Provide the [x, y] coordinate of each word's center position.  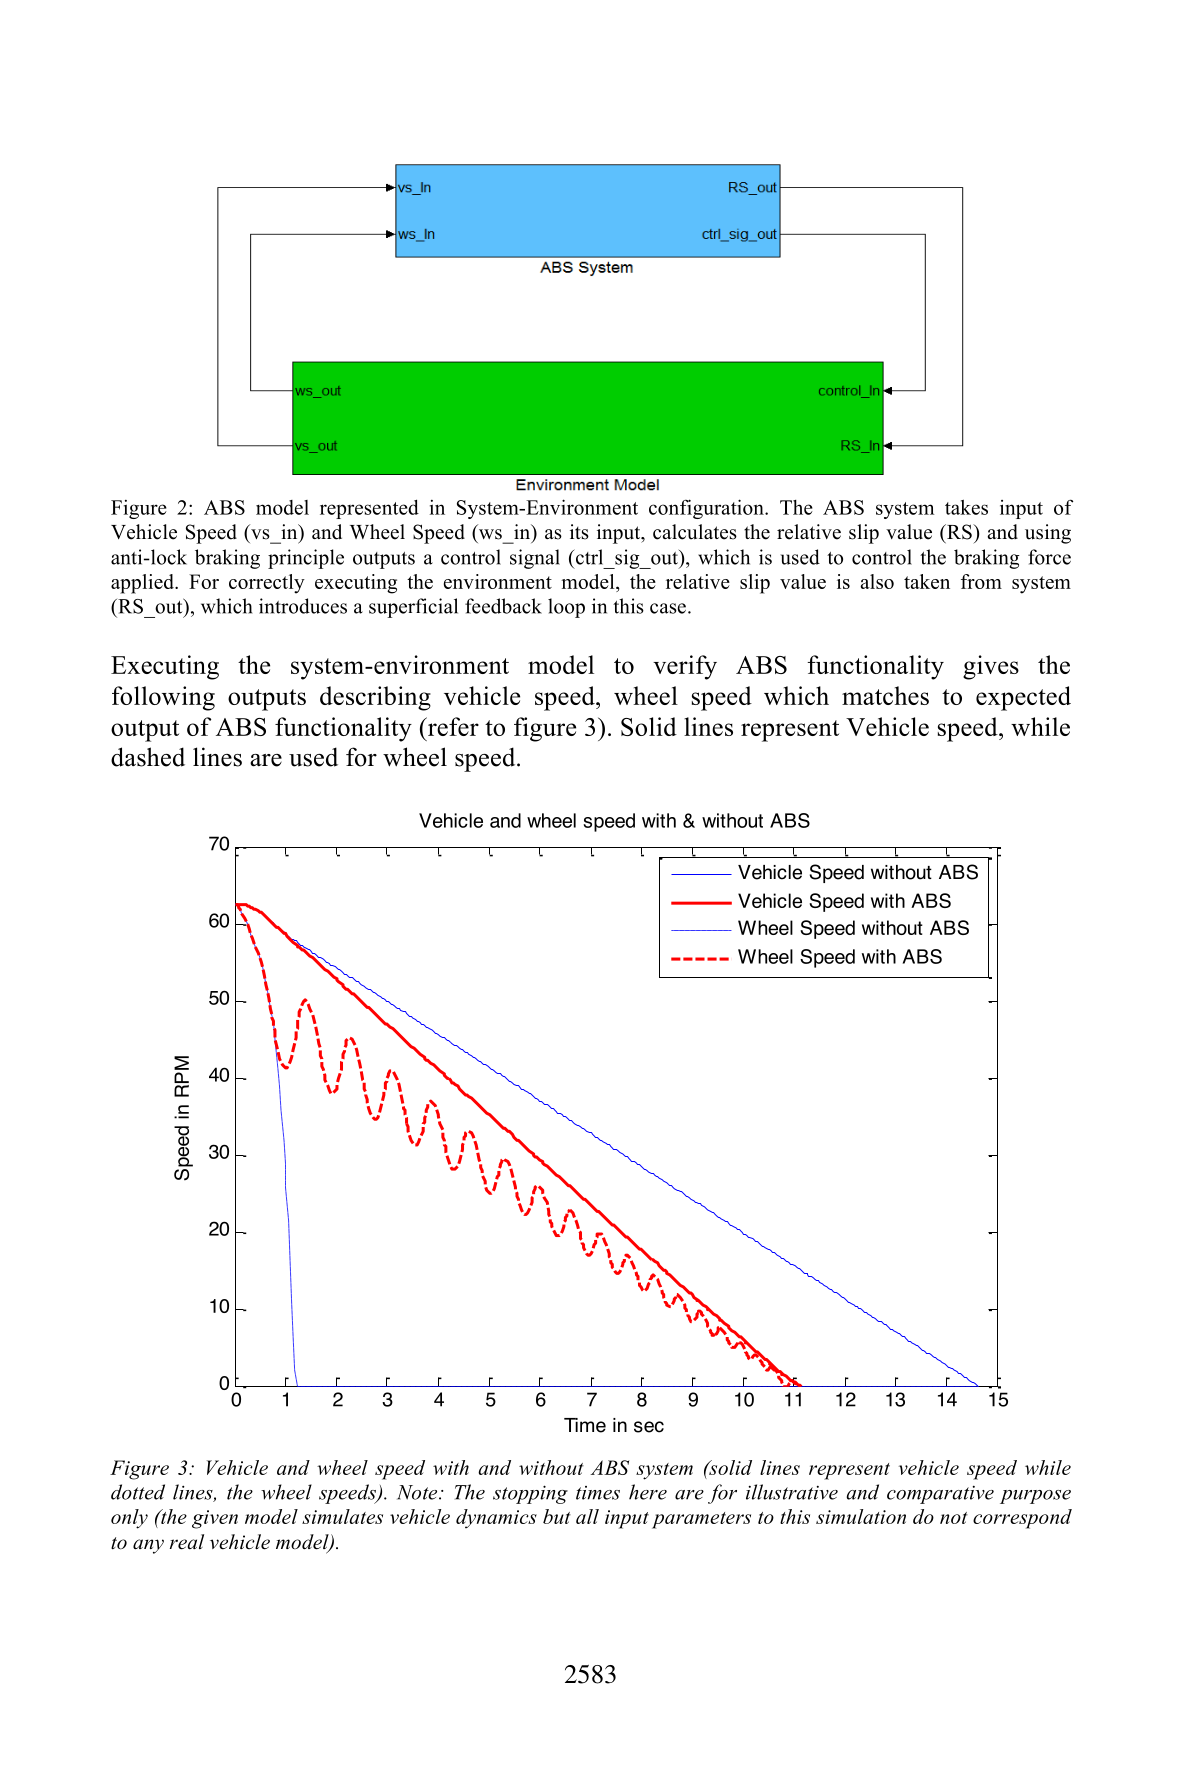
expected [1023, 698]
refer [452, 726]
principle [306, 559]
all [587, 1516]
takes [966, 507]
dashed [148, 757]
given [215, 1519]
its [579, 532]
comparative [940, 1495]
